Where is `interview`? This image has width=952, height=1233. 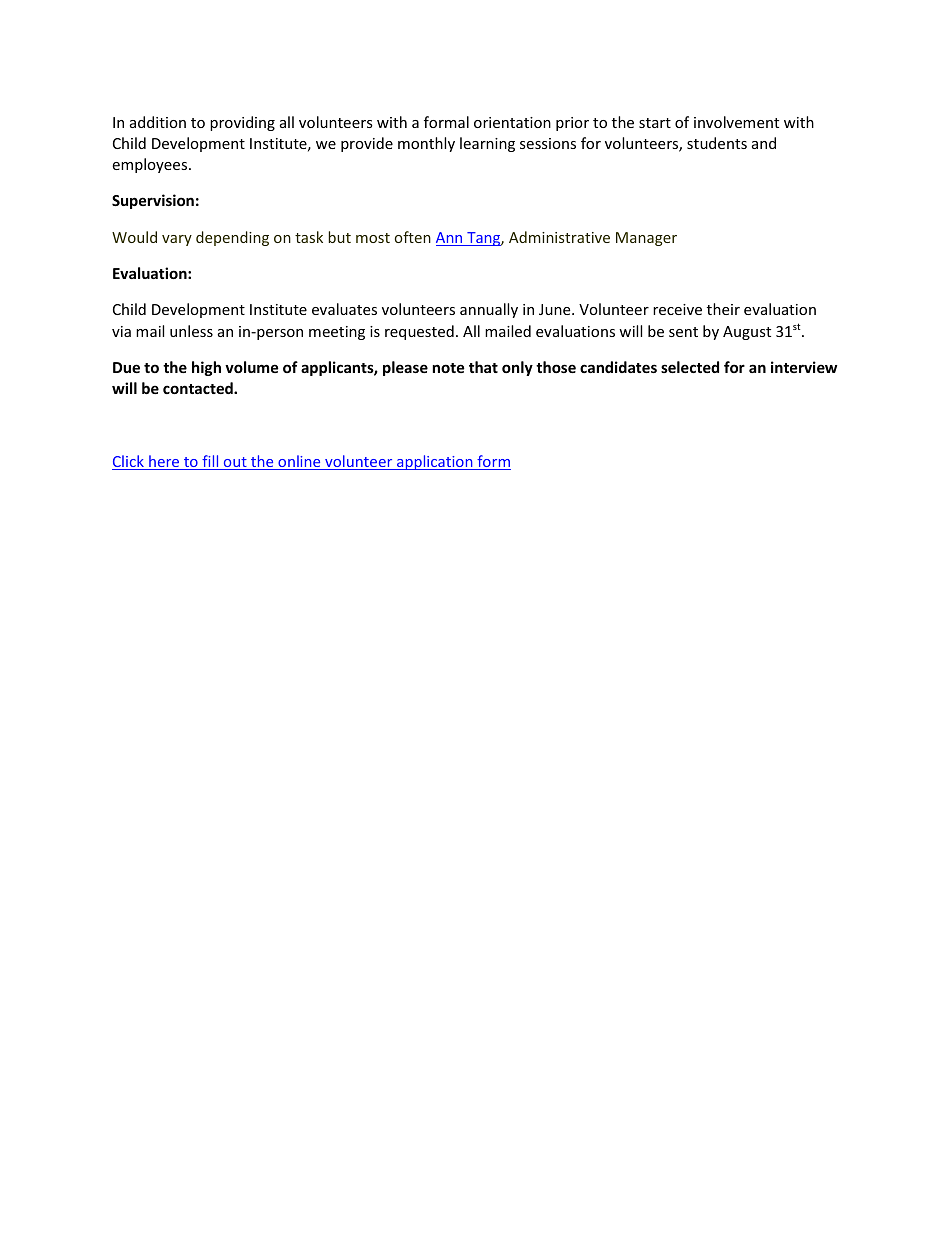 interview is located at coordinates (804, 367).
